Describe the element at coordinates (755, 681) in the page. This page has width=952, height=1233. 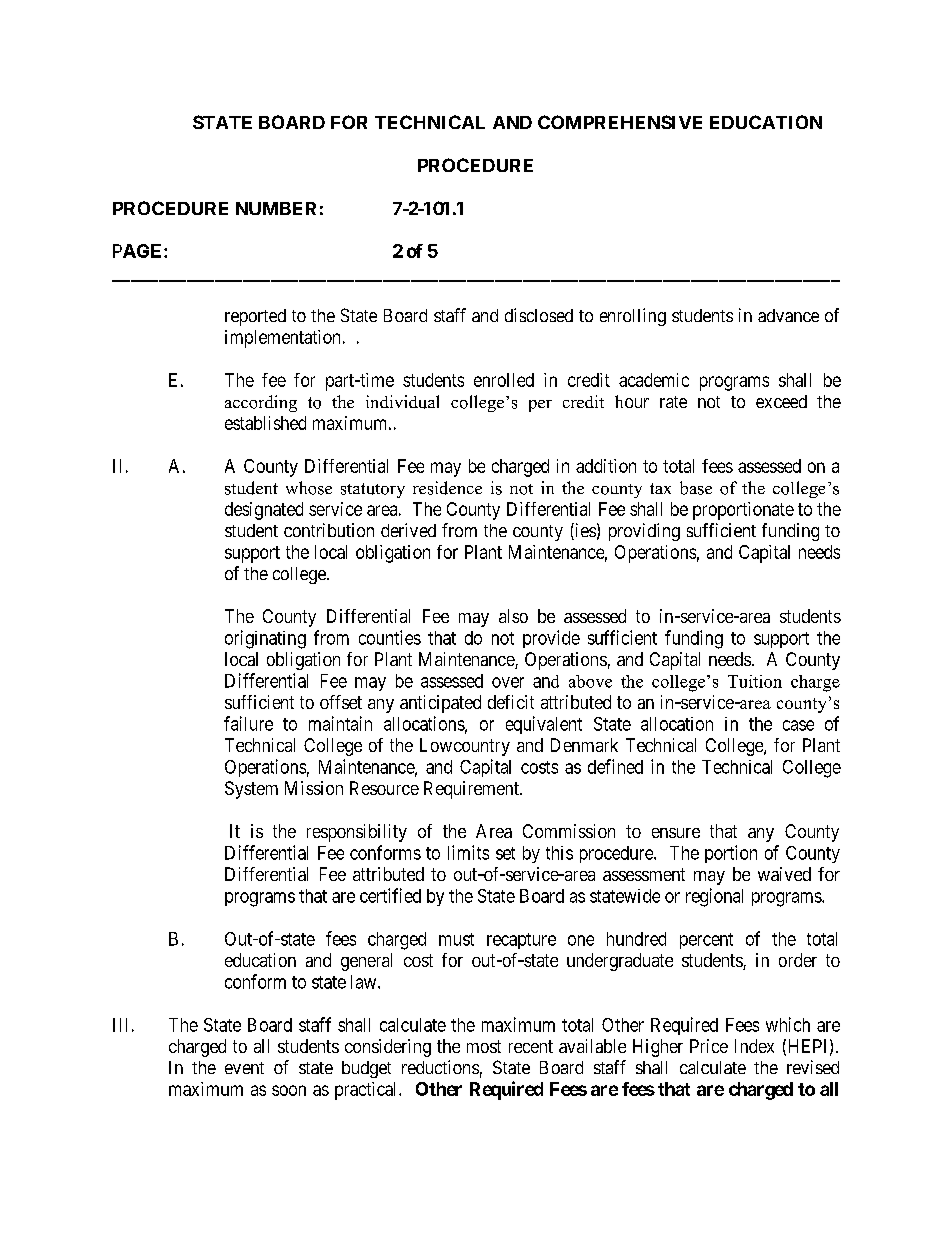
I see `Tuition` at that location.
